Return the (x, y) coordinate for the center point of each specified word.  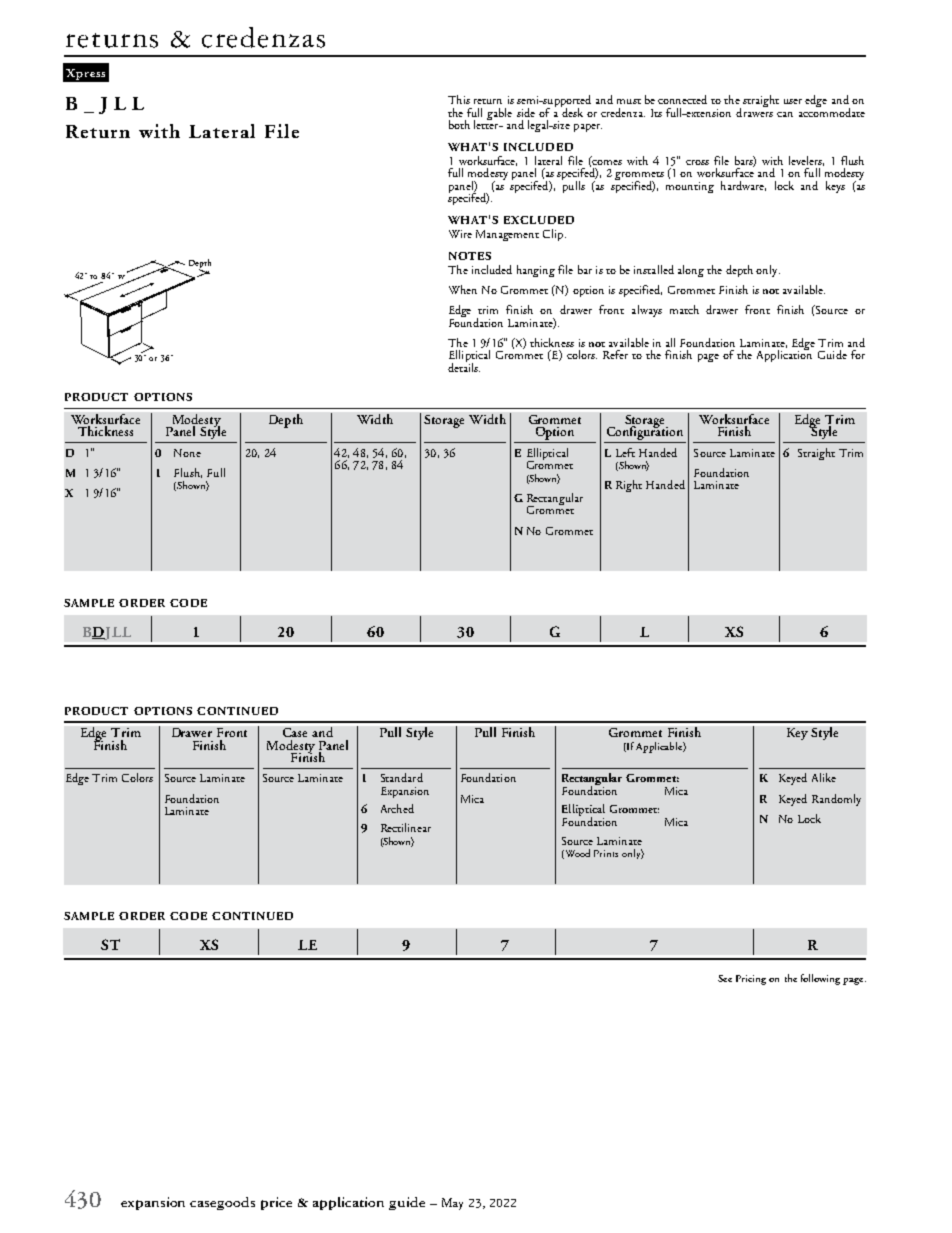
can (785, 114)
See (725, 978)
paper (588, 128)
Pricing (751, 980)
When (463, 289)
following (820, 979)
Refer (615, 354)
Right (629, 486)
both (459, 124)
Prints (606, 853)
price (276, 1203)
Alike (824, 777)
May (452, 1204)
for (858, 354)
